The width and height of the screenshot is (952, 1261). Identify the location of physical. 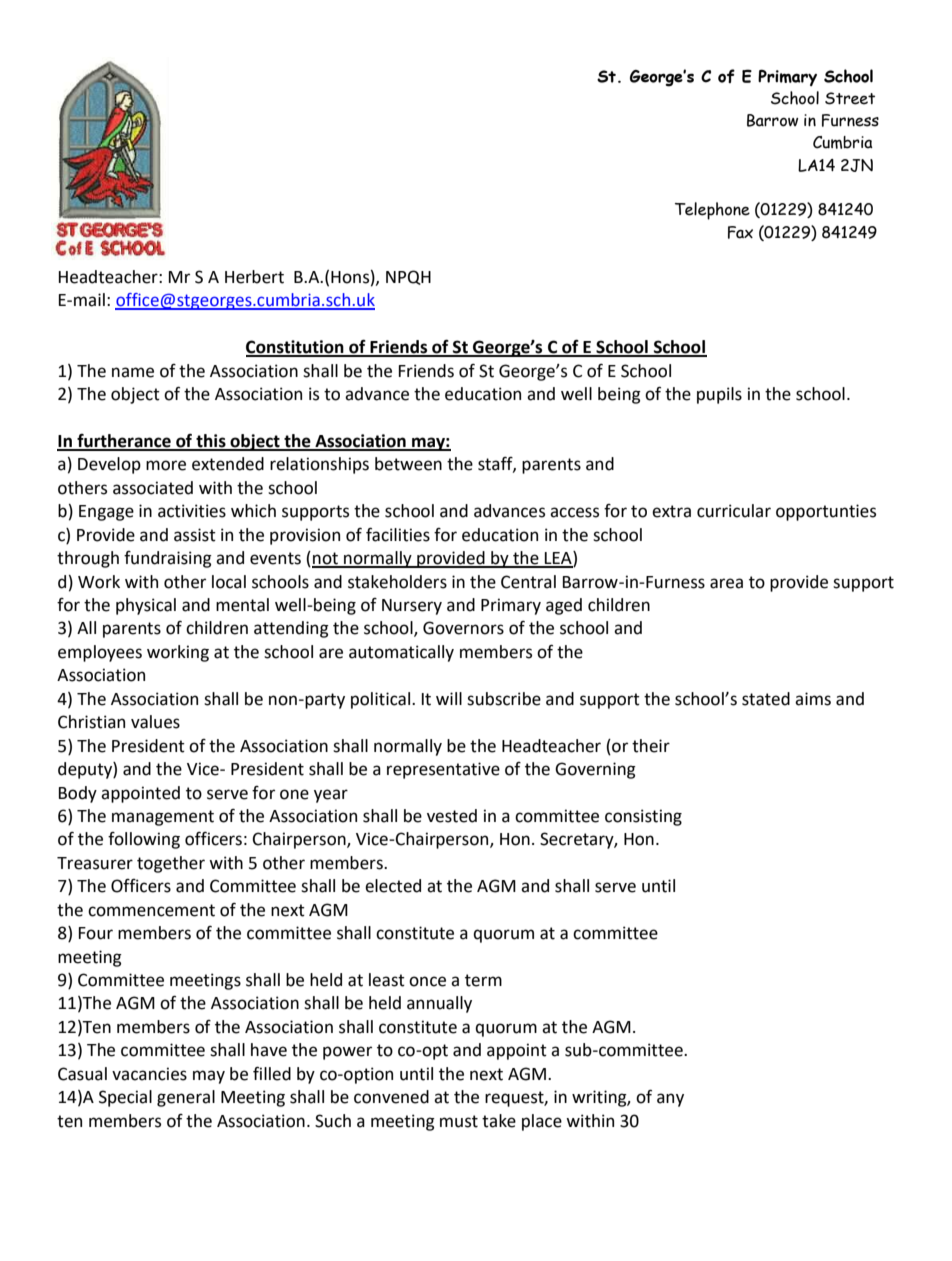
(146, 606).
